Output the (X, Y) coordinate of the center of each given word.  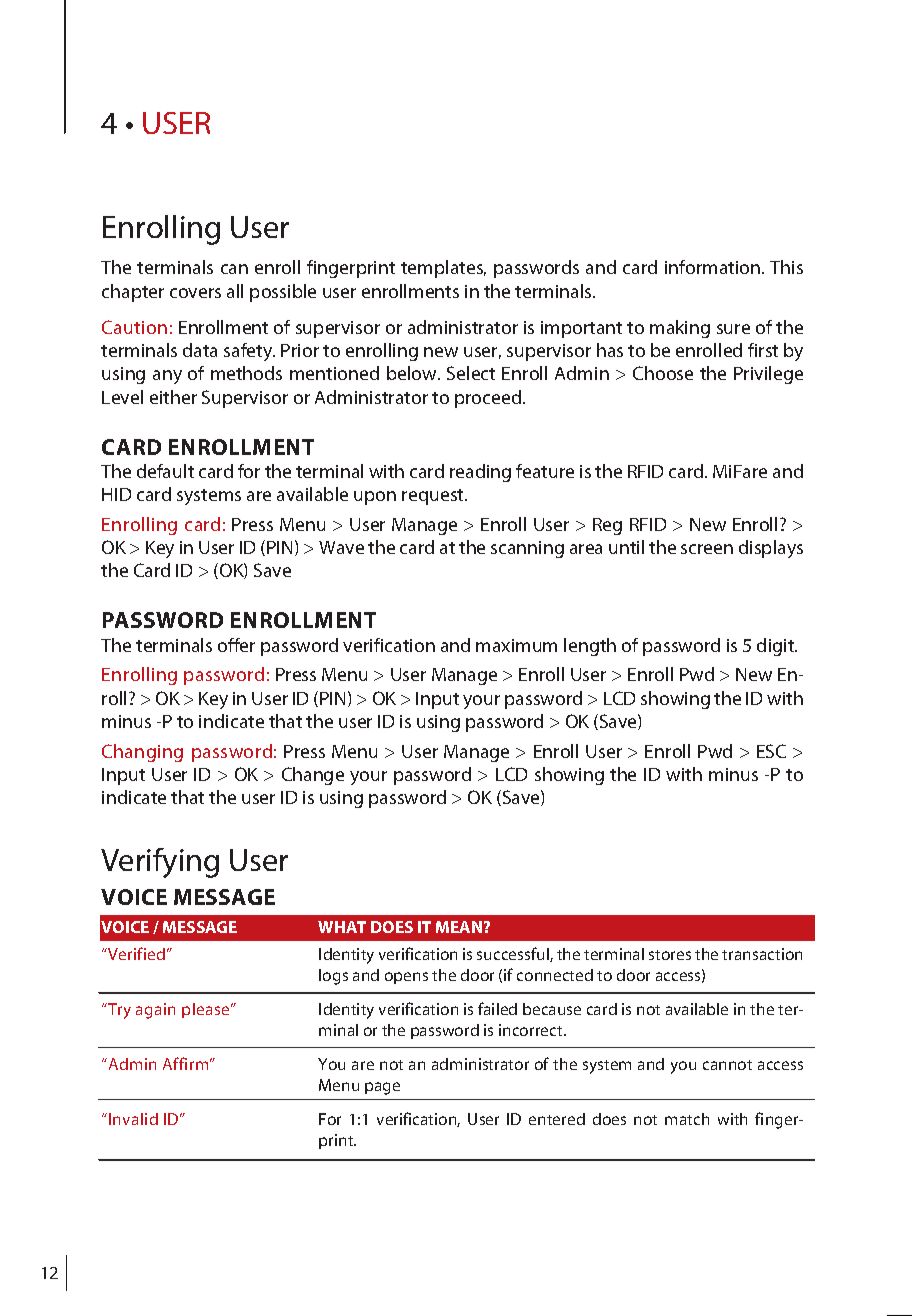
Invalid (133, 1119)
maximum (516, 645)
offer (236, 645)
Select (471, 373)
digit (777, 647)
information (714, 267)
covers (195, 293)
